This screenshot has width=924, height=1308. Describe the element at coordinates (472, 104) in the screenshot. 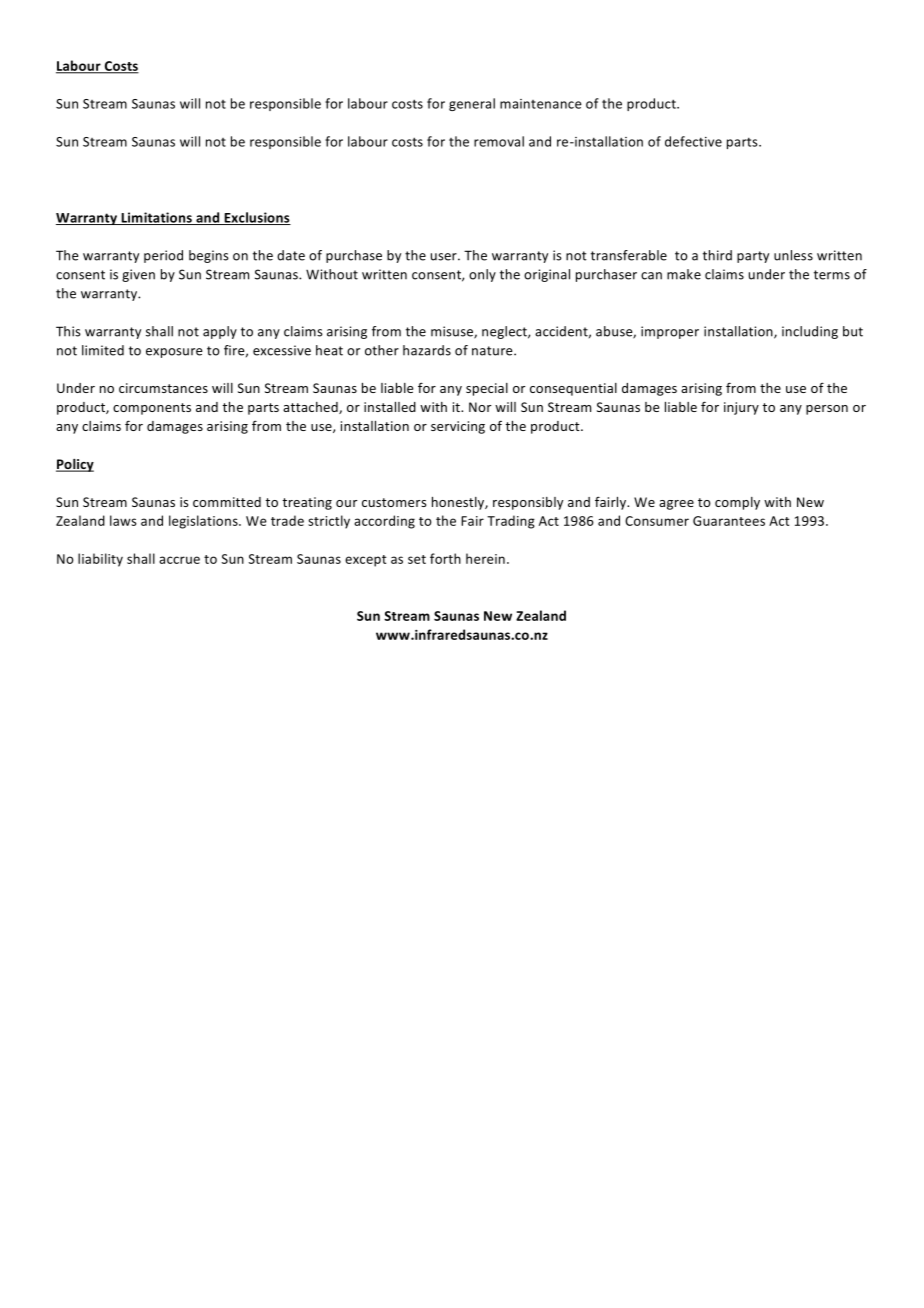

I see `general` at that location.
